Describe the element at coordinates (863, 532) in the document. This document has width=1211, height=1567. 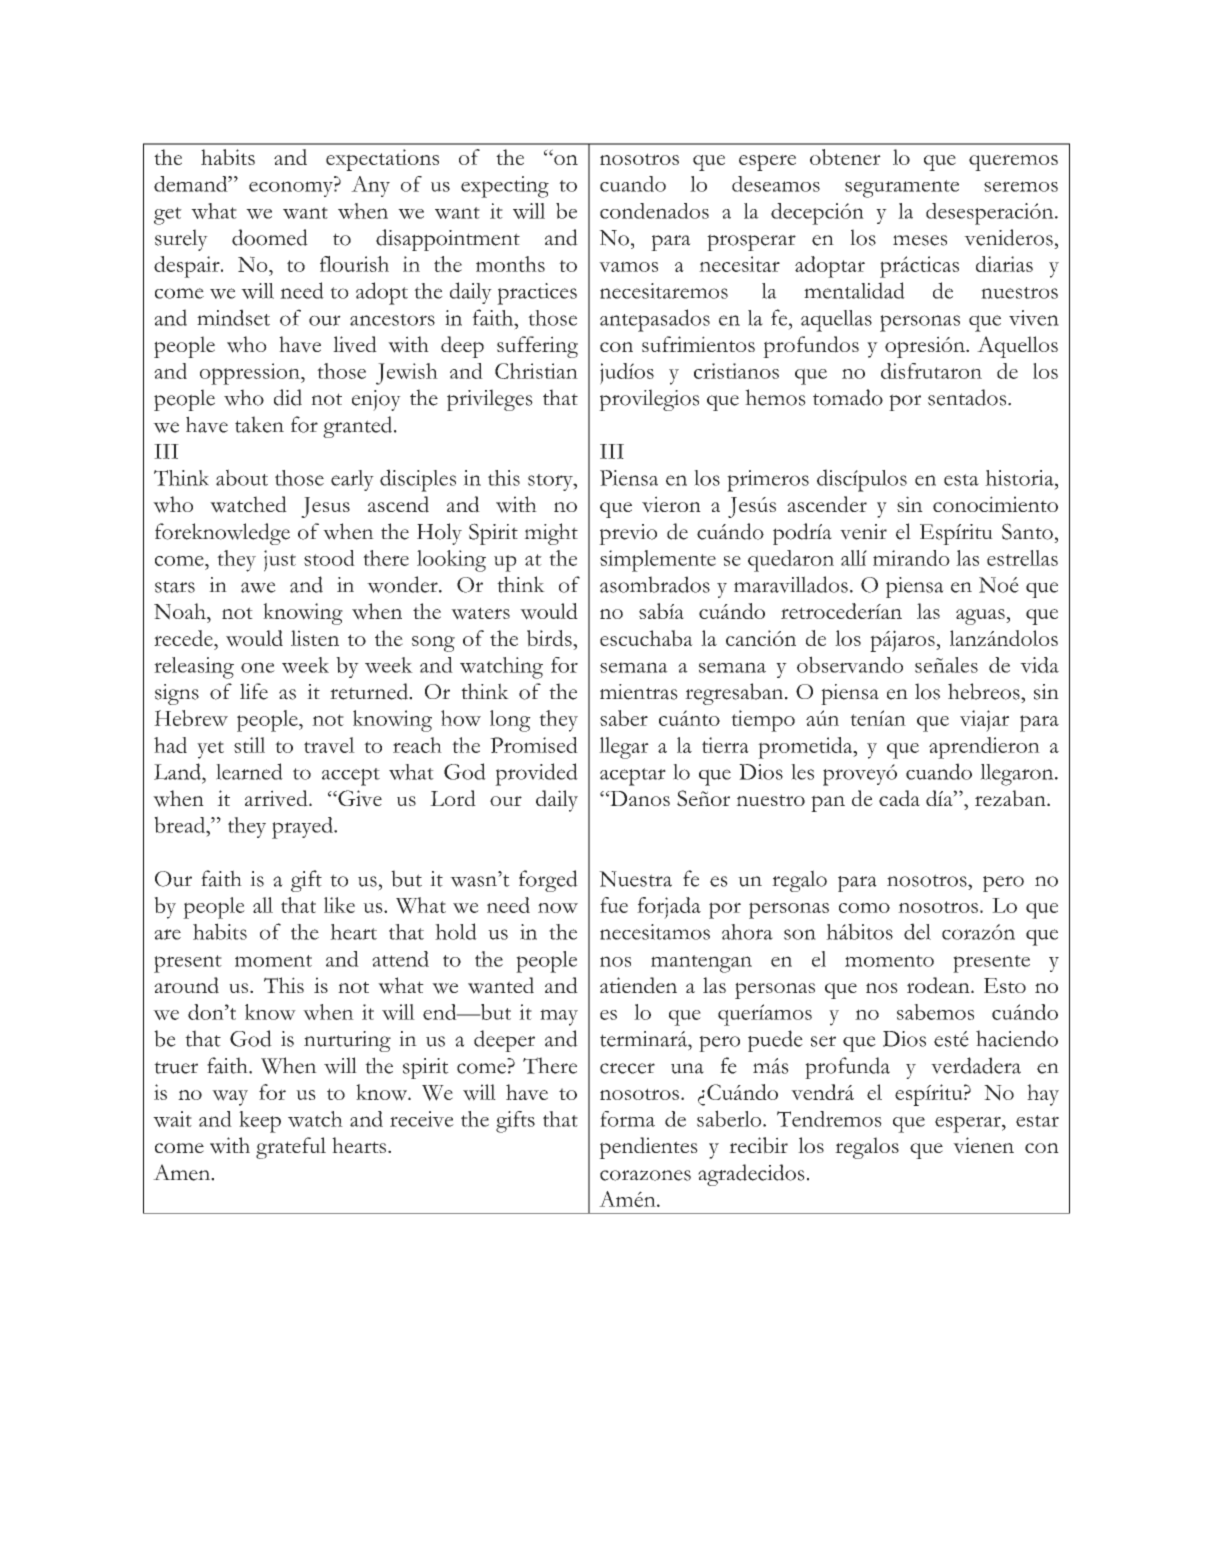
I see `venir` at that location.
